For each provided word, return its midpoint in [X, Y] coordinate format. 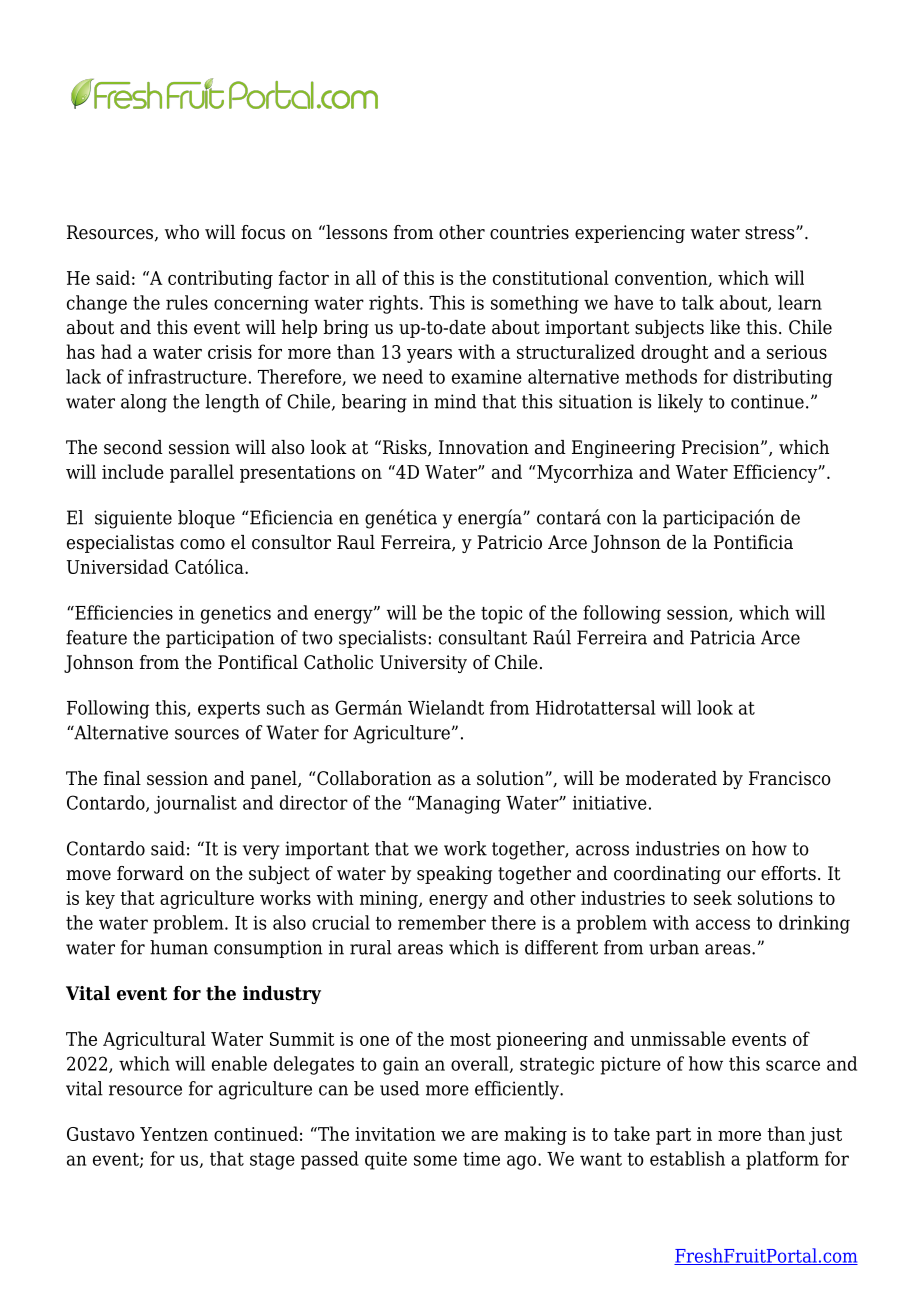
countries [529, 232]
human [179, 947]
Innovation [484, 447]
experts [229, 710]
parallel [202, 473]
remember [442, 922]
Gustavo [101, 1134]
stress [771, 233]
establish [687, 1158]
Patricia [722, 637]
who [182, 232]
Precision [722, 447]
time [481, 1159]
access [723, 924]
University [423, 664]
